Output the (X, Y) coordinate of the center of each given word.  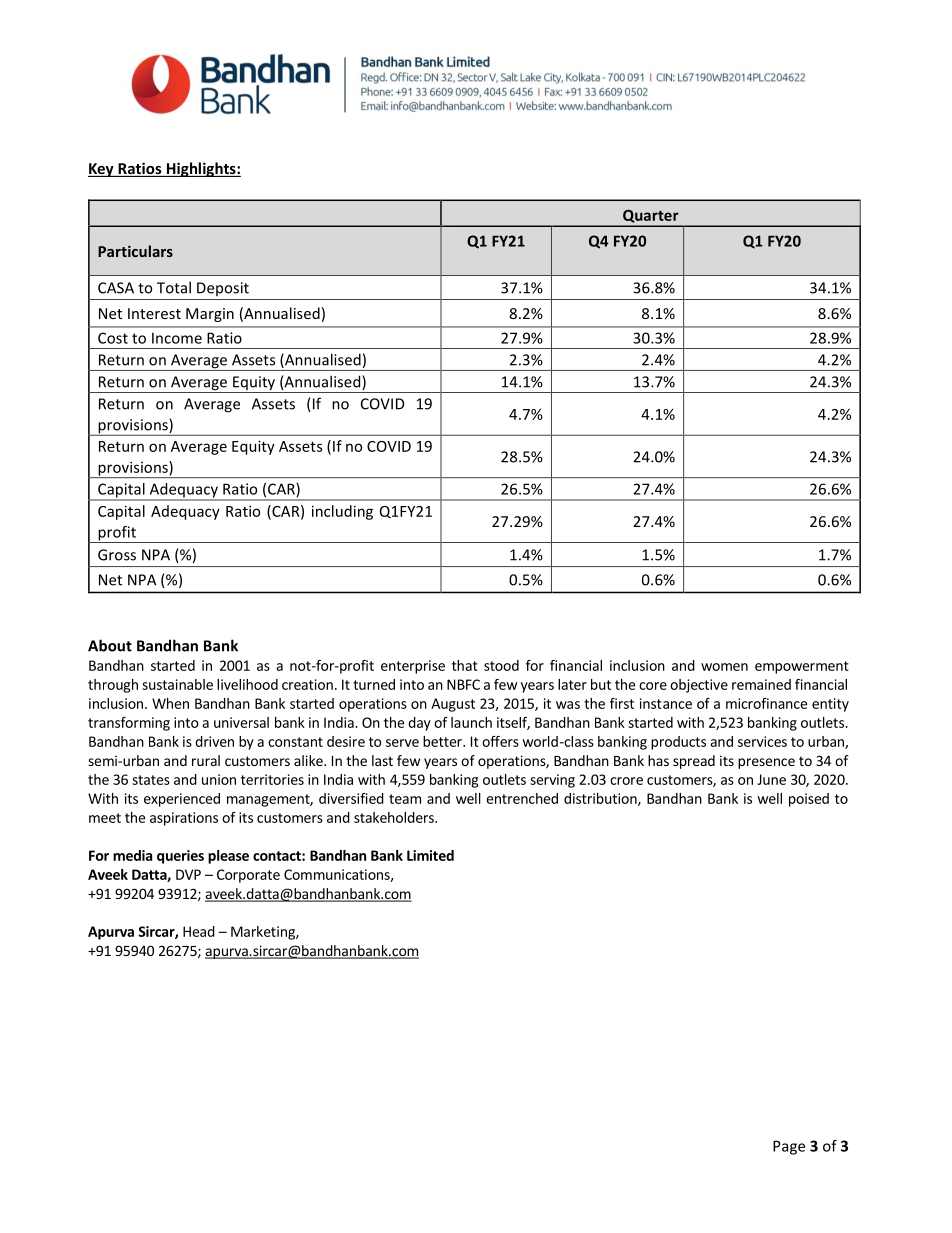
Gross (117, 555)
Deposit (223, 289)
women (724, 667)
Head (199, 931)
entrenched (522, 798)
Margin (210, 315)
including (342, 512)
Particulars (135, 251)
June (771, 779)
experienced (182, 800)
